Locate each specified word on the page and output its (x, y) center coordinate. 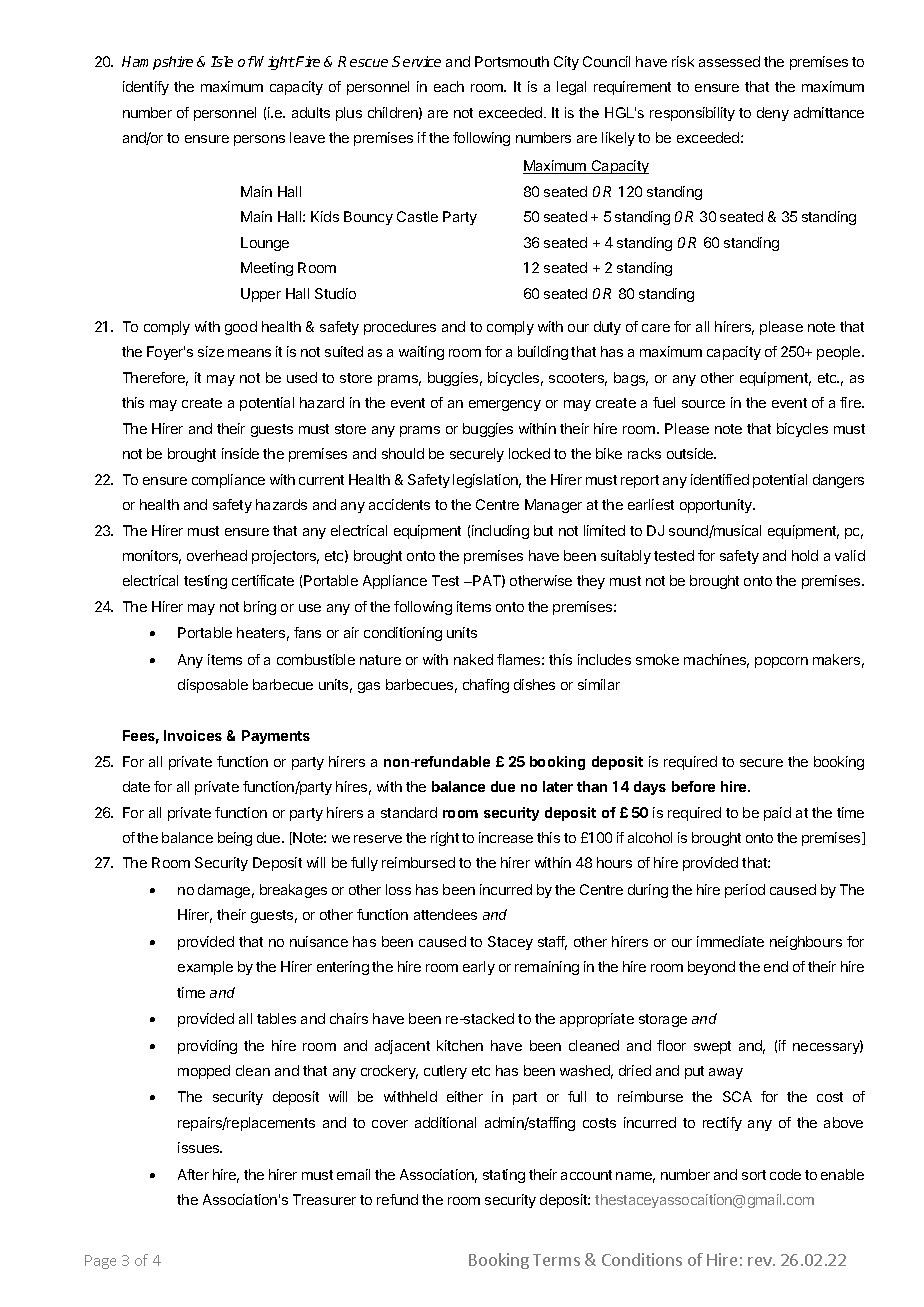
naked (473, 659)
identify (146, 88)
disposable (213, 686)
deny (773, 114)
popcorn (781, 662)
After (193, 1174)
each (449, 86)
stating (504, 1176)
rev (761, 1261)
